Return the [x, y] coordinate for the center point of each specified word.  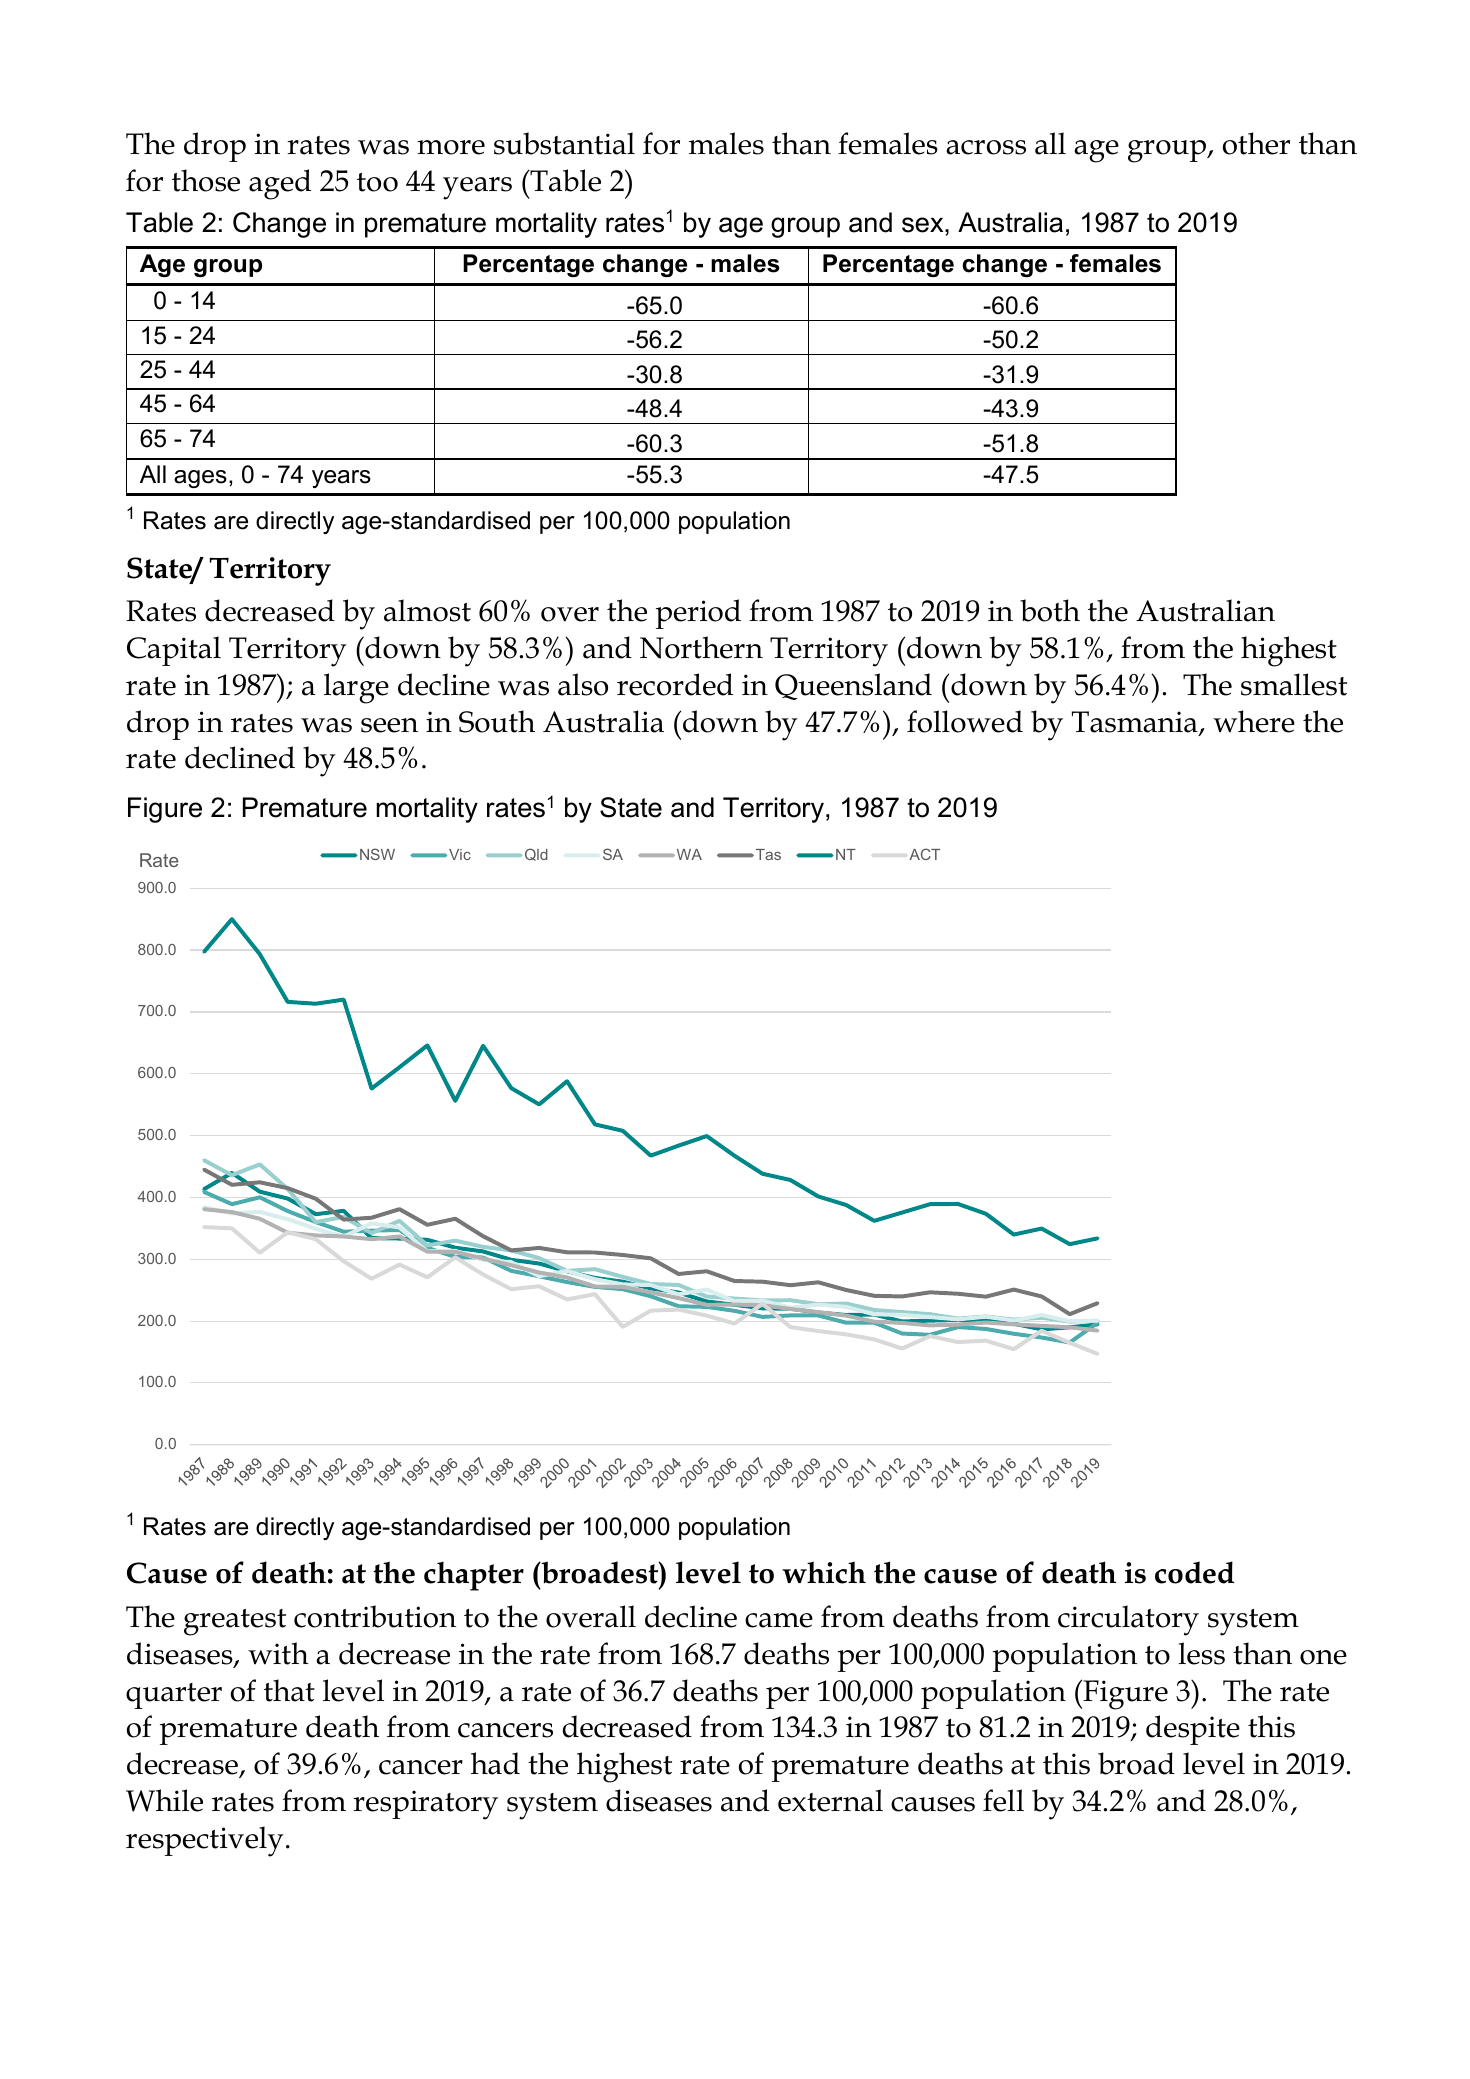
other [1256, 143]
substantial [564, 143]
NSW [377, 854]
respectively [205, 1841]
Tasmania [1136, 723]
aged [280, 184]
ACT [924, 854]
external [830, 1800]
